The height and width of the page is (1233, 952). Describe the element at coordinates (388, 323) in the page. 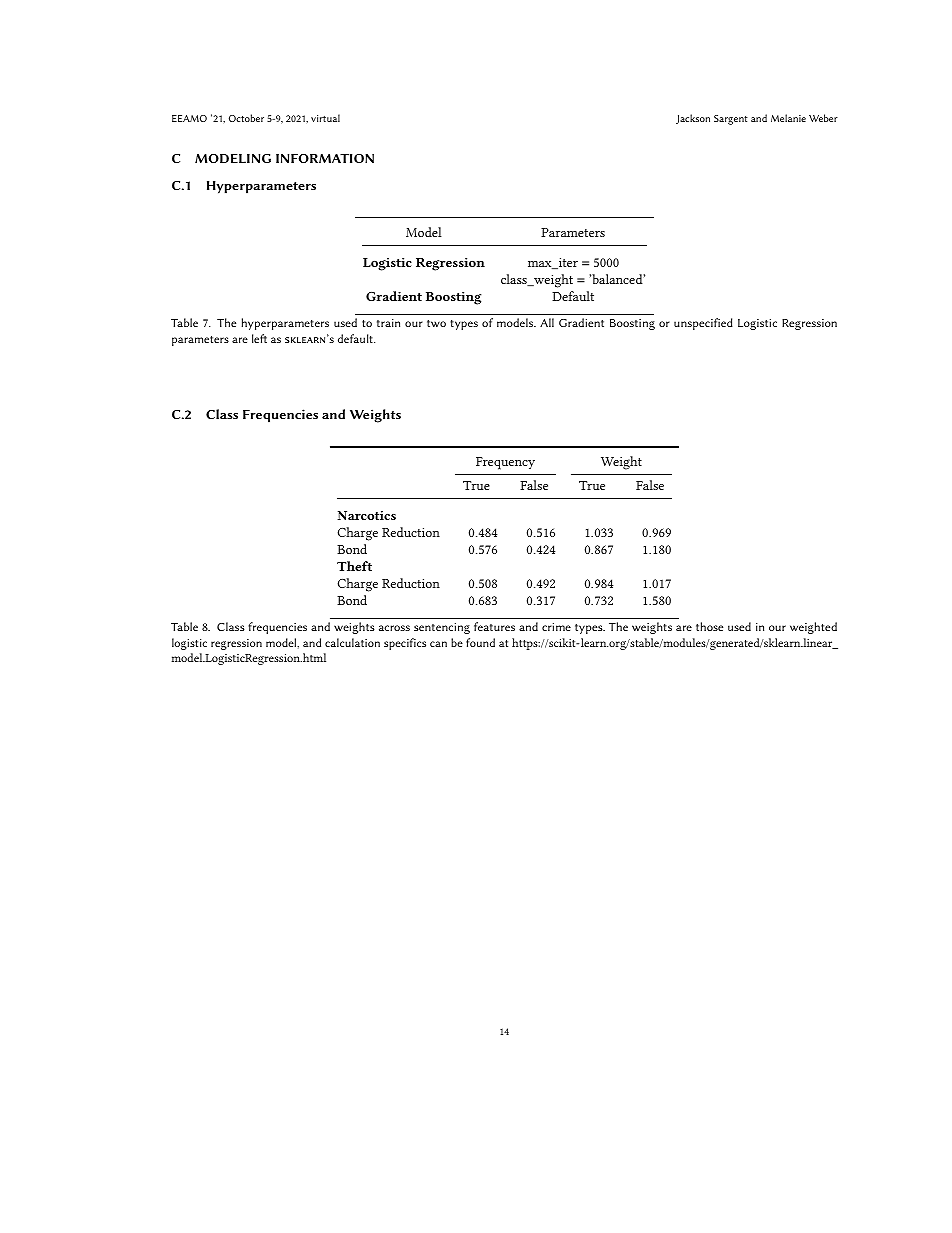

I see `train` at that location.
